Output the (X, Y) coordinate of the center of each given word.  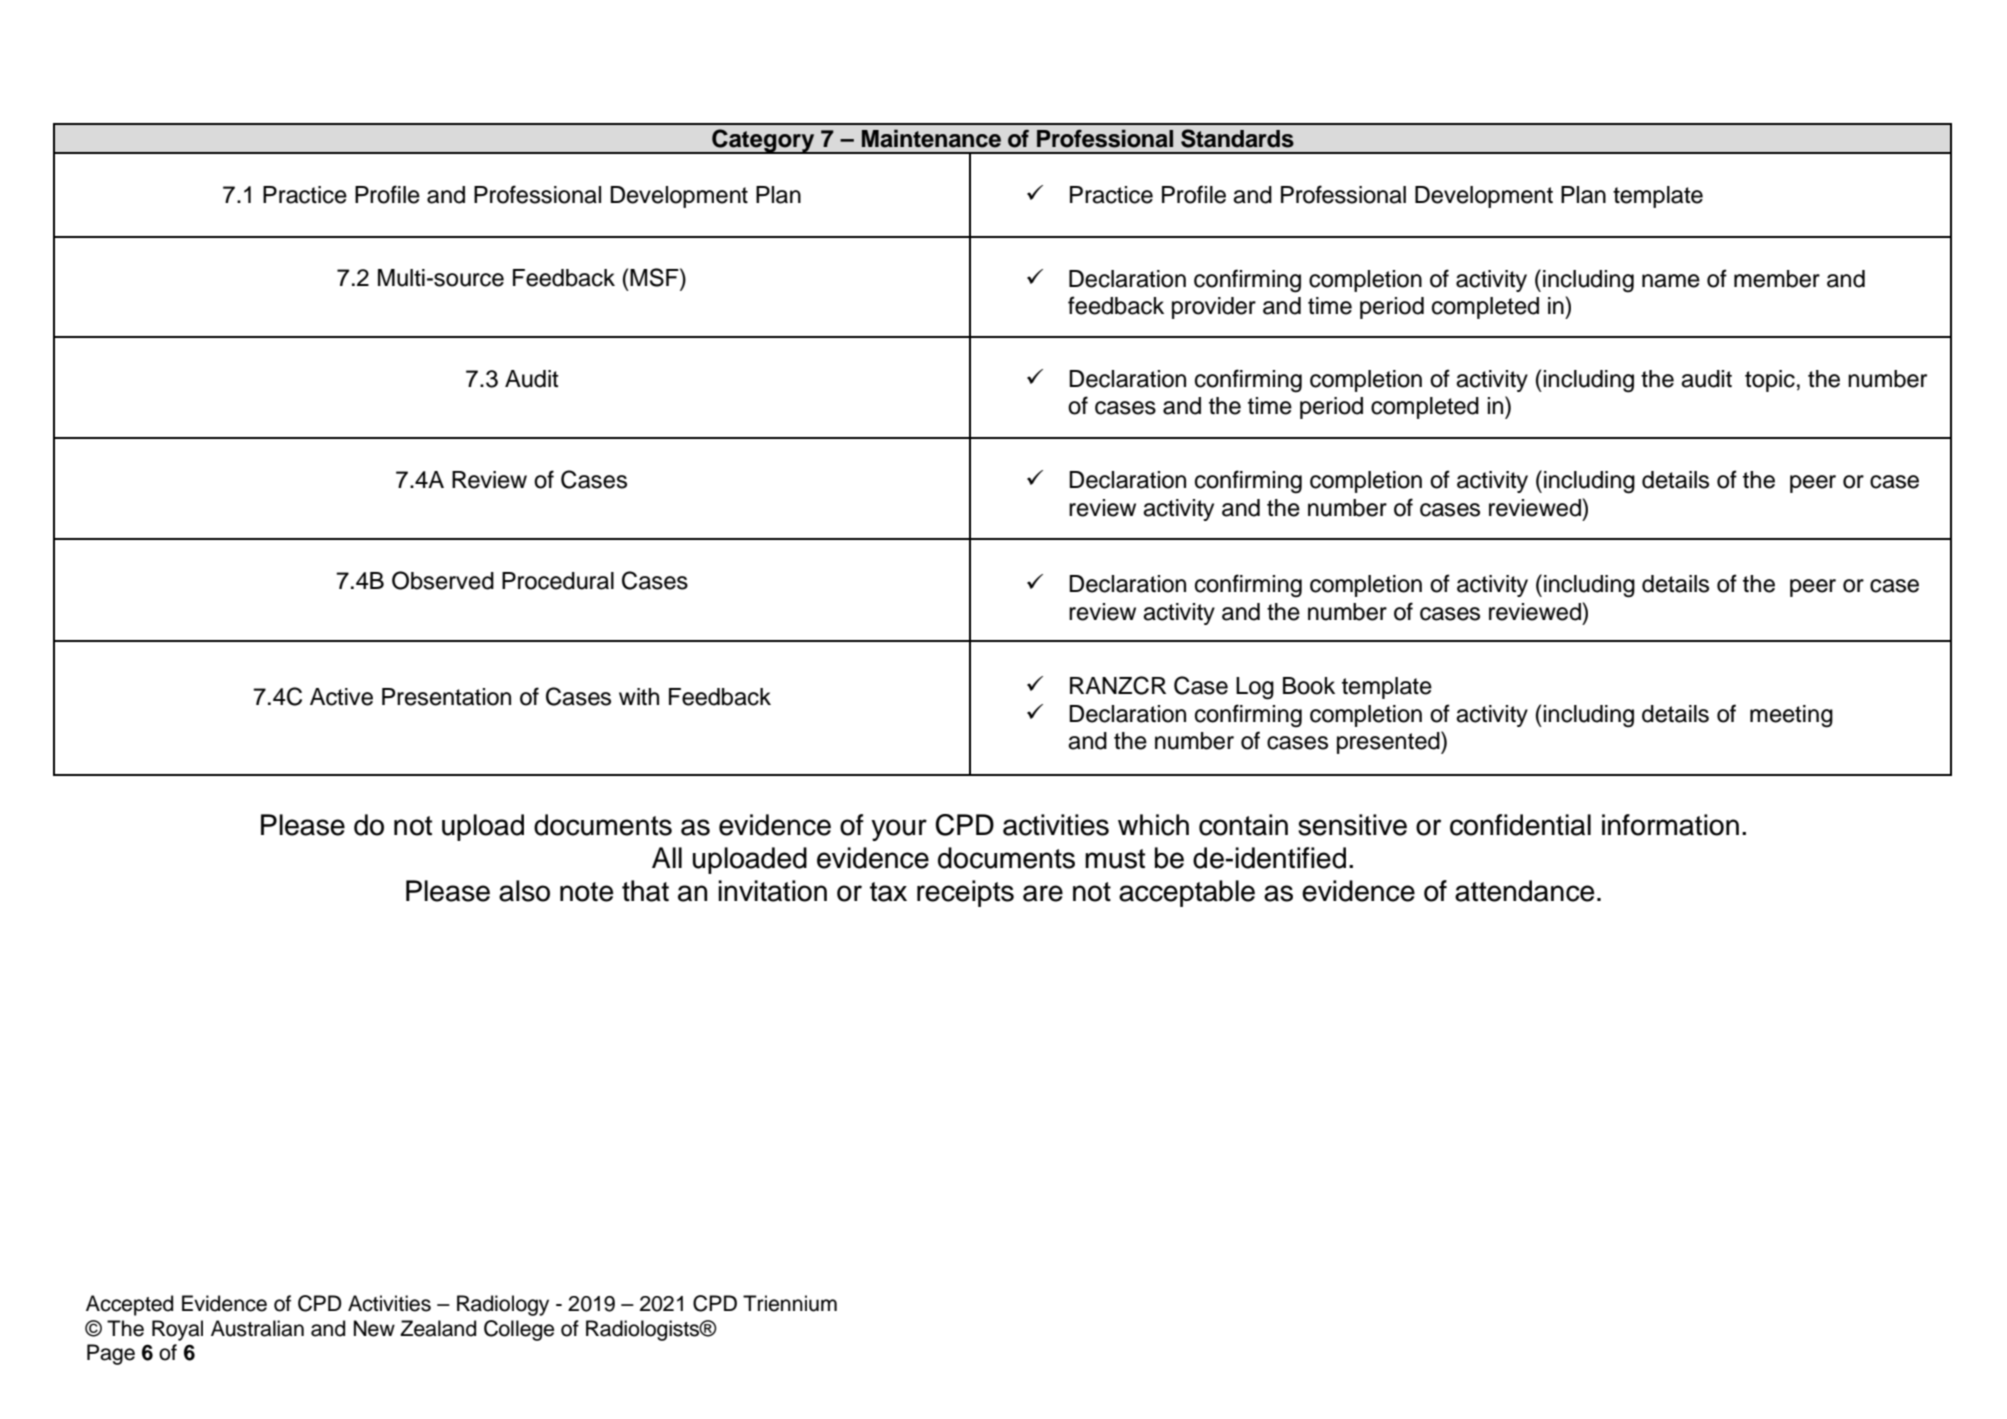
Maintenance (931, 138)
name (1671, 281)
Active (341, 697)
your (899, 830)
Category (763, 141)
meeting (1791, 716)
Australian (257, 1328)
